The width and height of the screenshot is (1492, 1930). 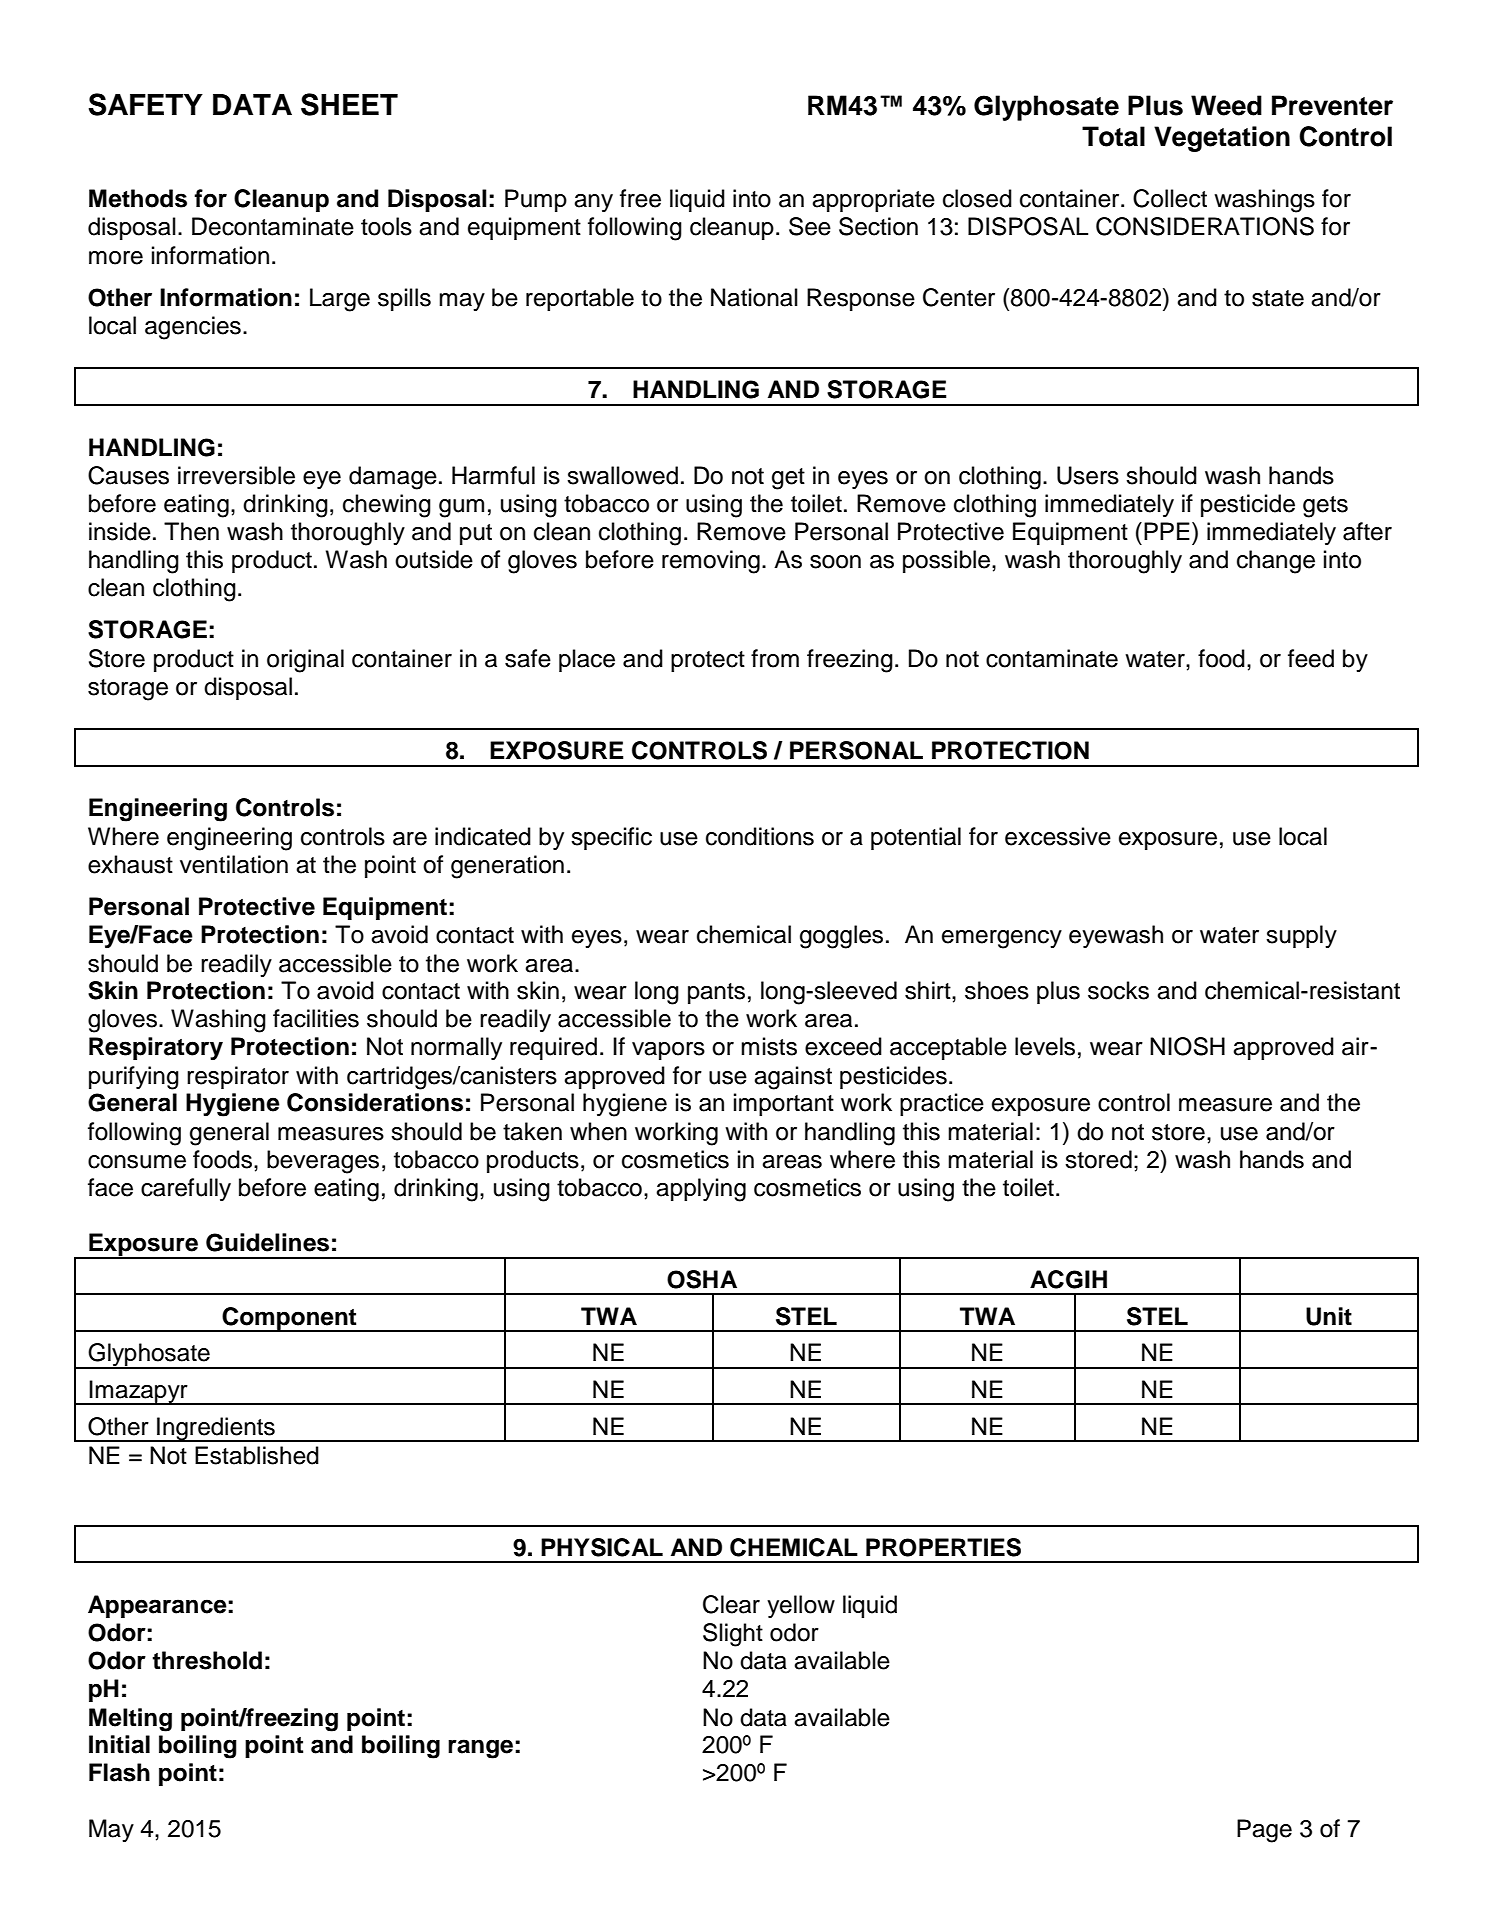 I want to click on pants, so click(x=716, y=993).
